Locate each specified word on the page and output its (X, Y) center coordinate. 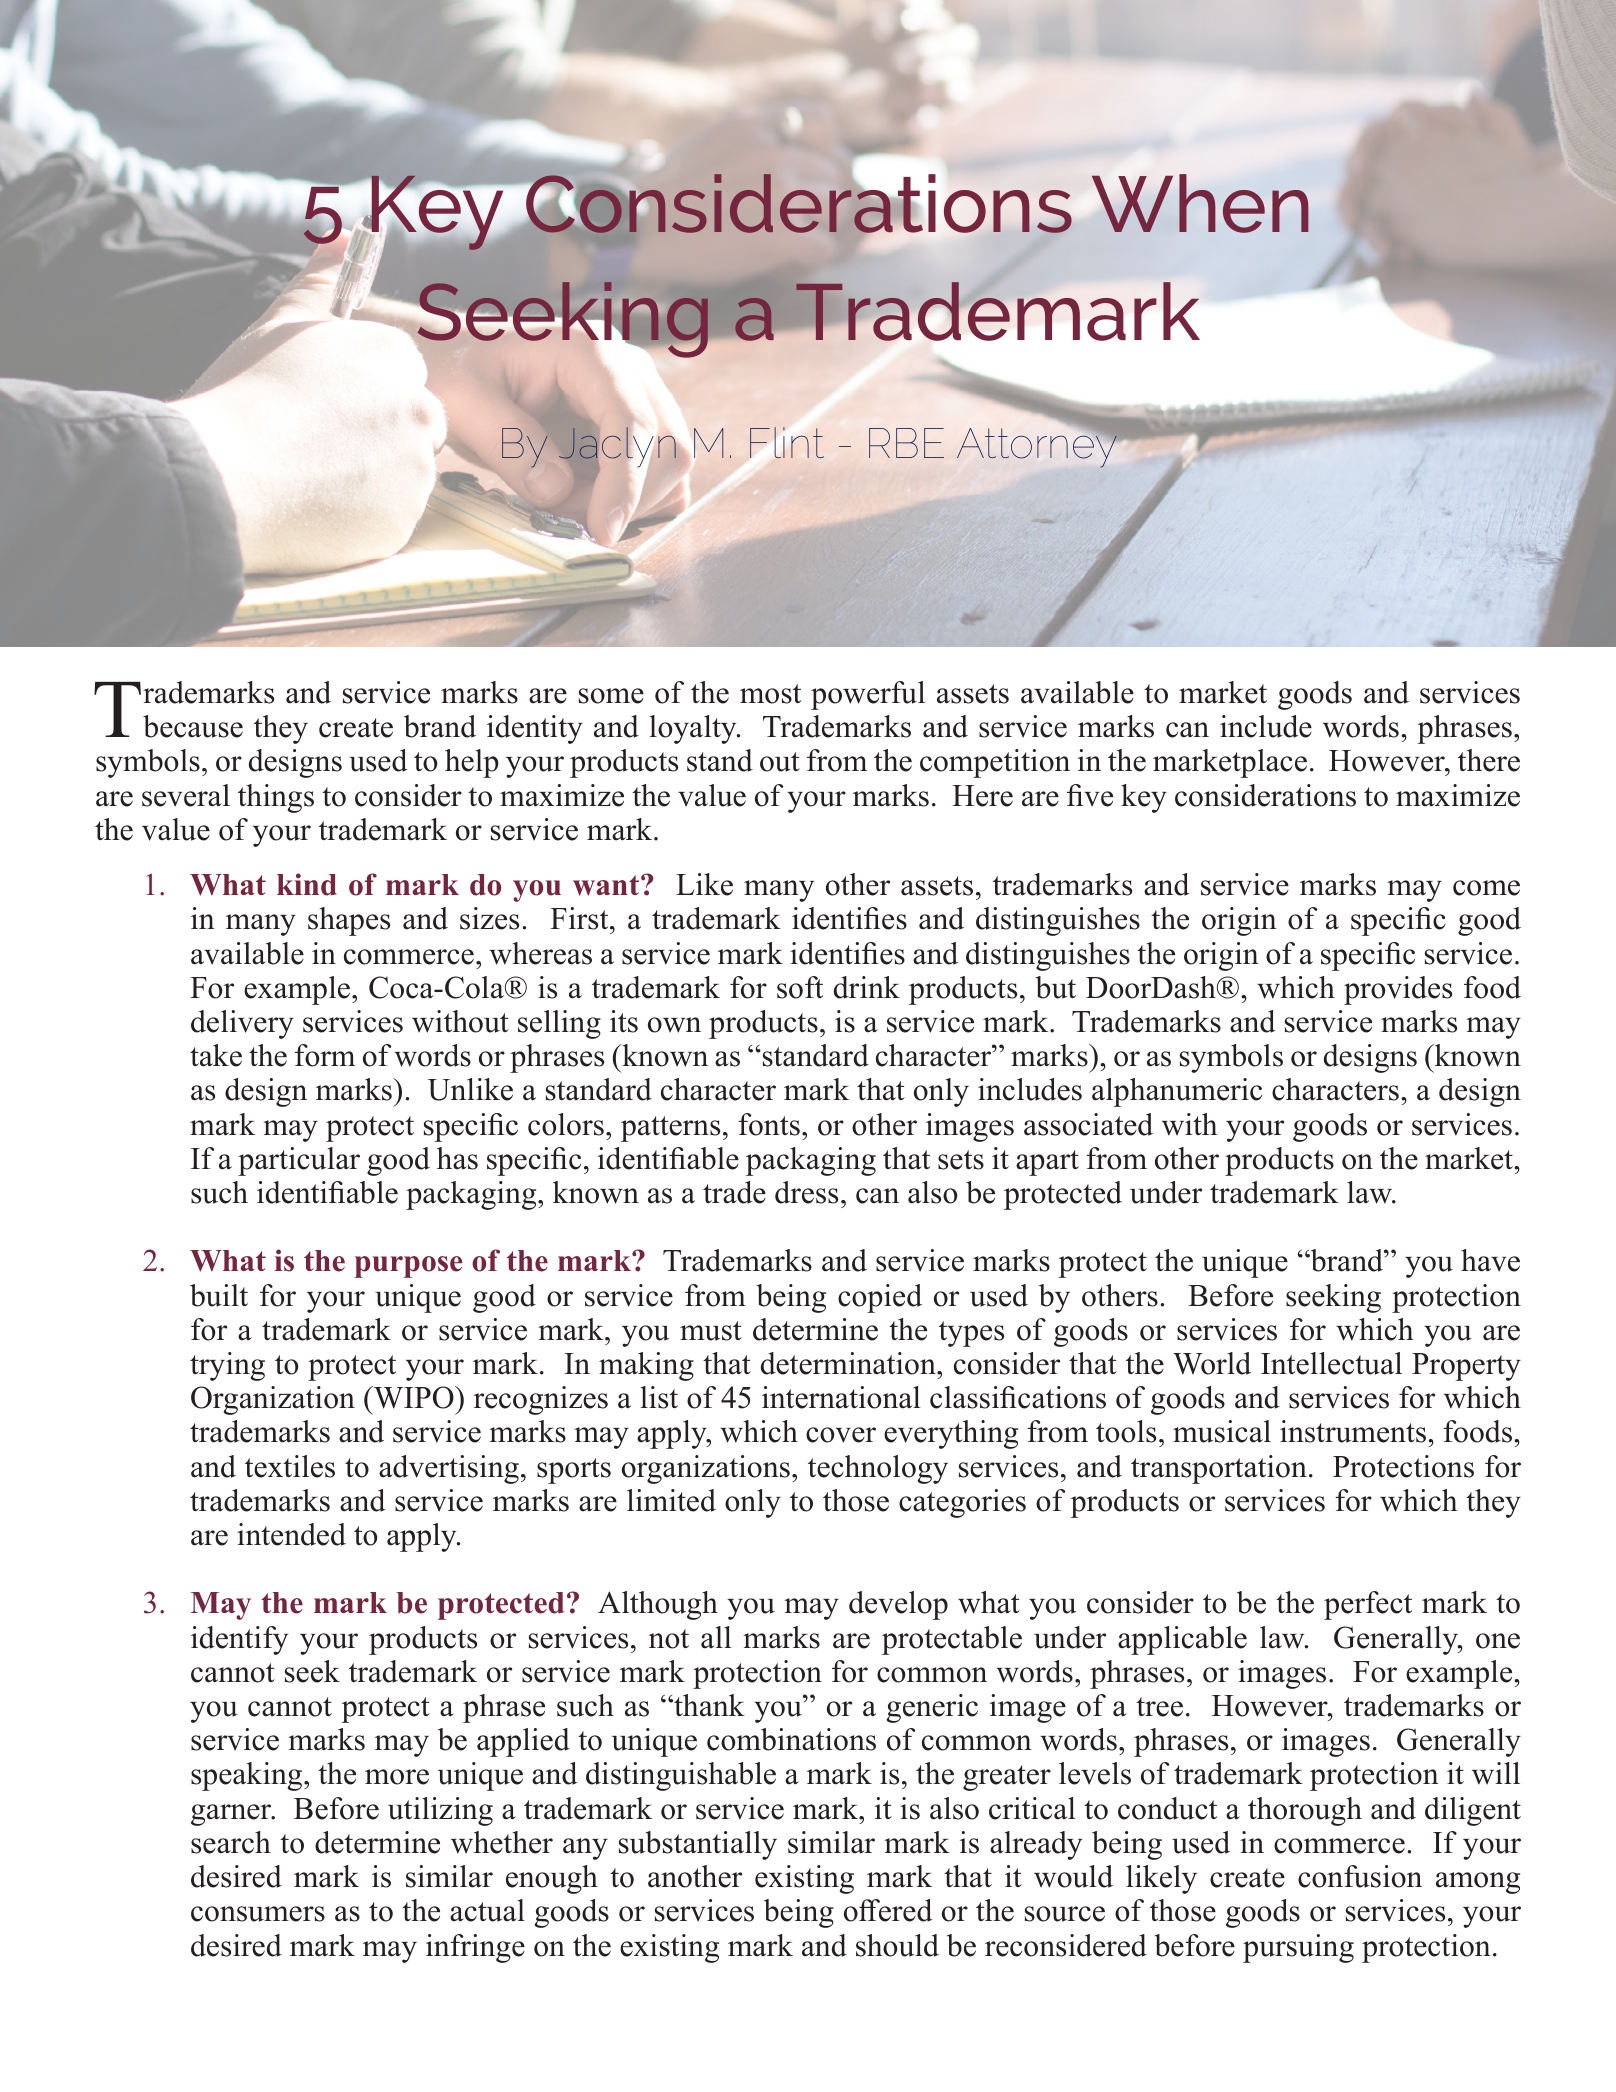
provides (1398, 990)
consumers (258, 1914)
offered (888, 1910)
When (1200, 203)
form (325, 1055)
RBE (906, 443)
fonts (769, 1124)
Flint (787, 442)
